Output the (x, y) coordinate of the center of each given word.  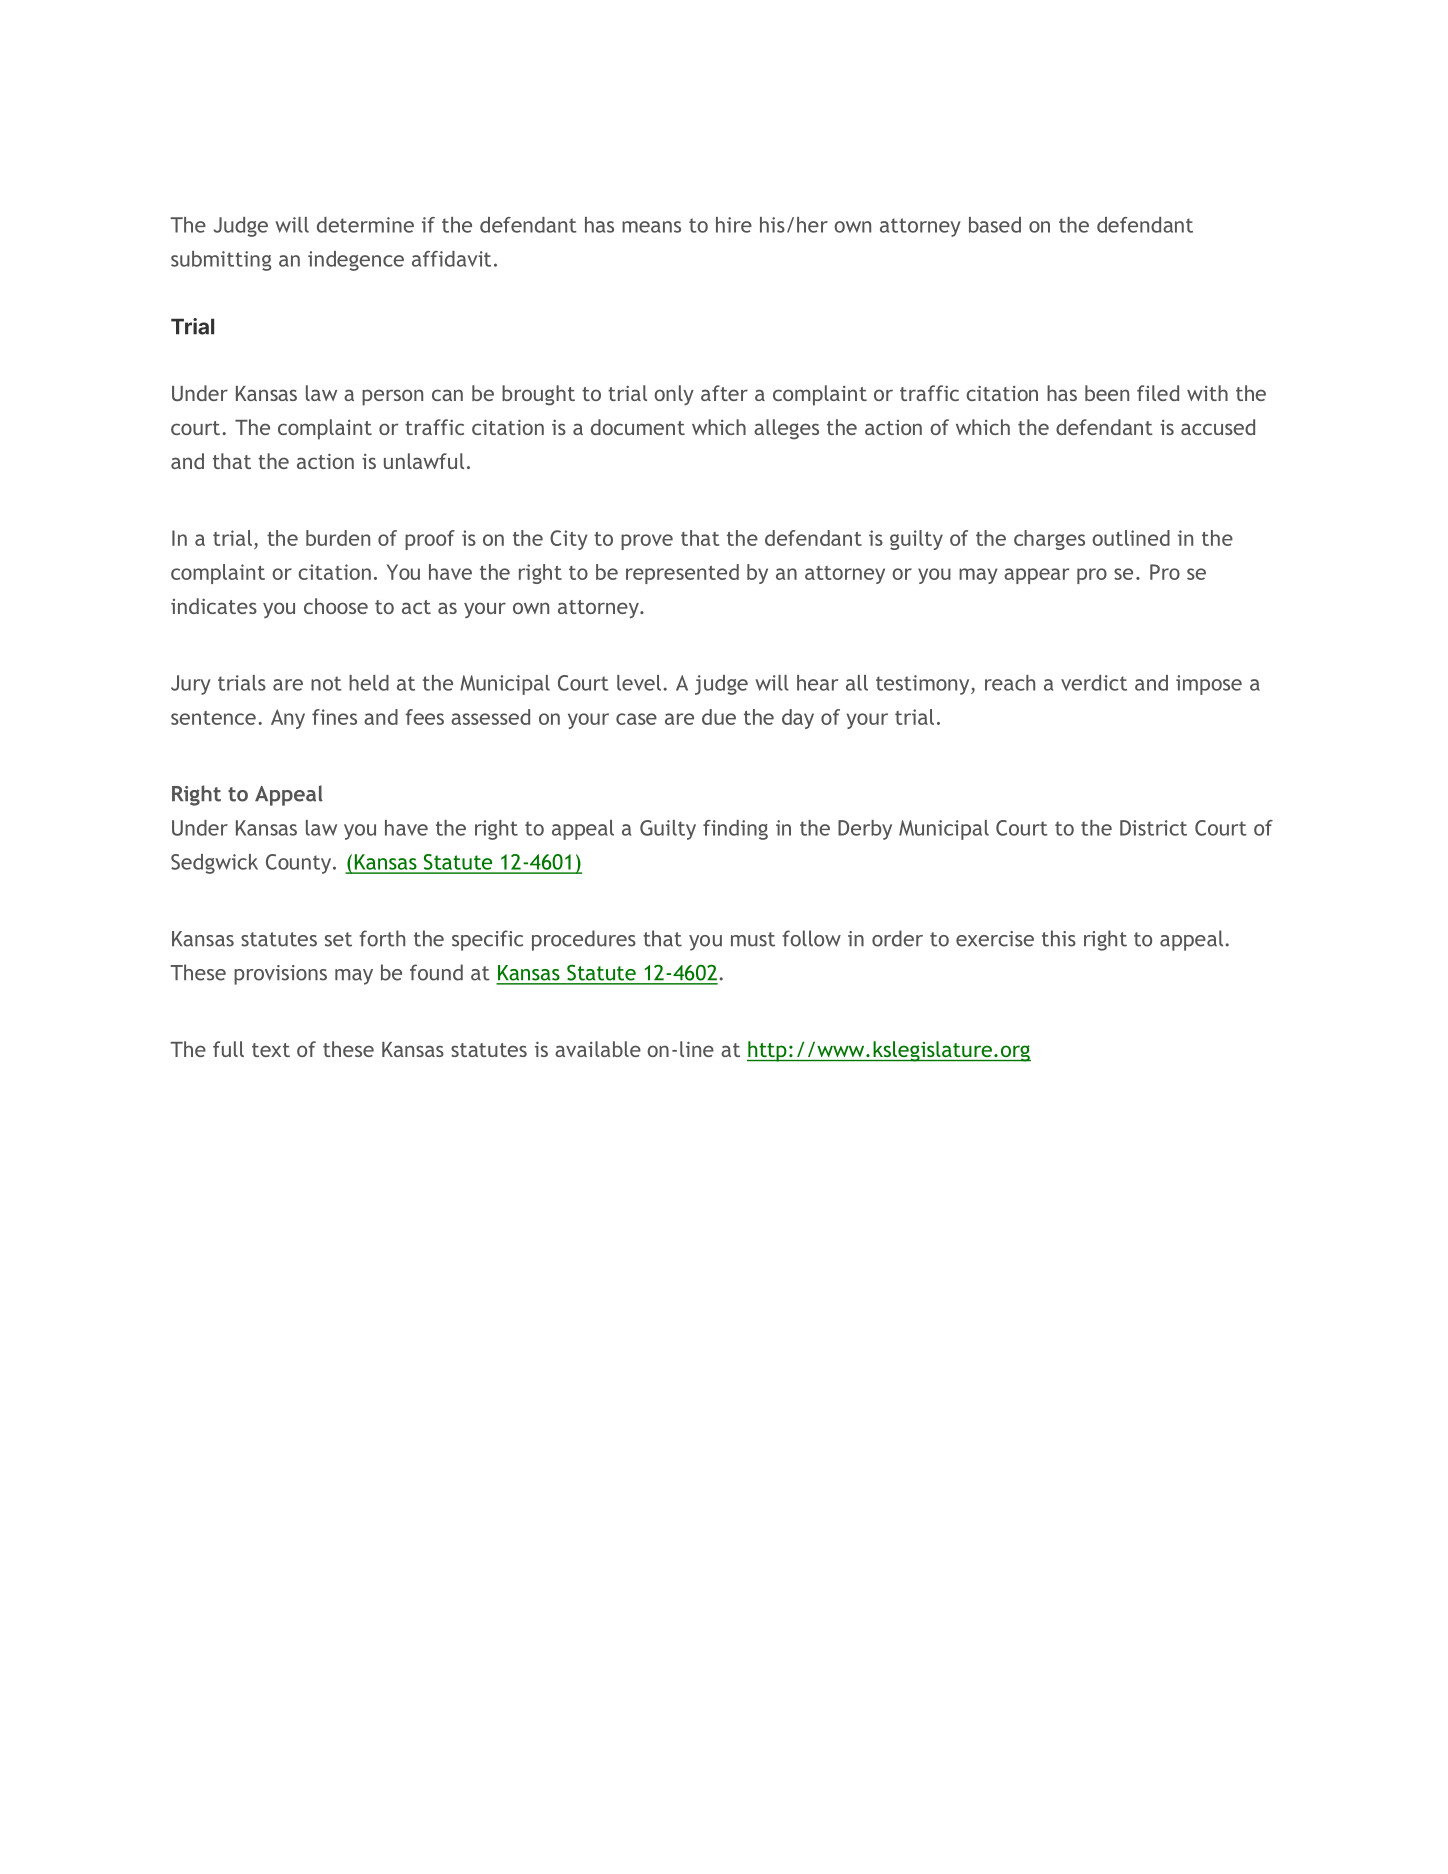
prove (647, 542)
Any (288, 719)
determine (365, 225)
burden (338, 538)
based (995, 225)
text (271, 1050)
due (719, 717)
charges (1049, 540)
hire (734, 225)
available (598, 1049)
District (1153, 828)
